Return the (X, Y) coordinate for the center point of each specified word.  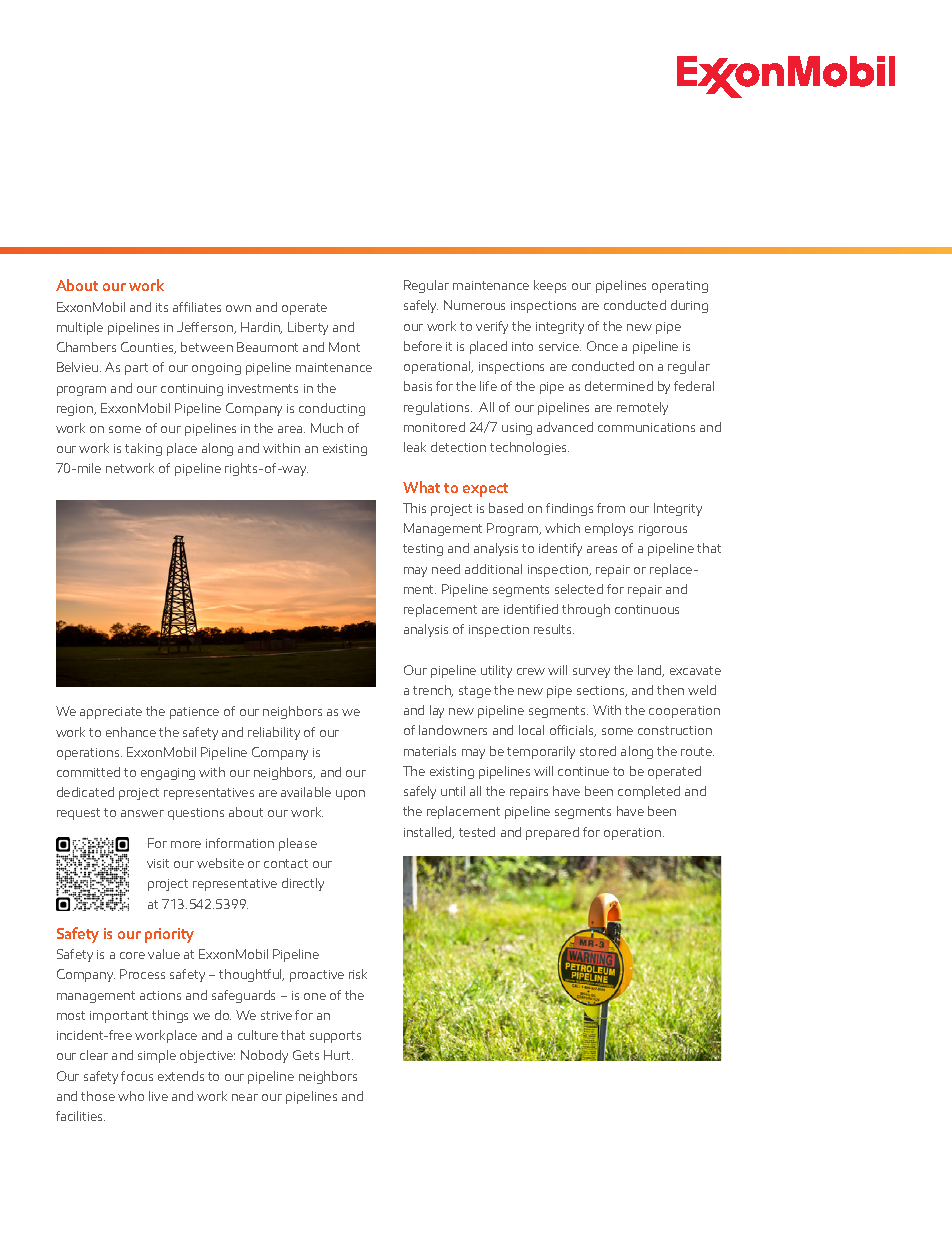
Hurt (338, 1055)
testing (423, 550)
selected (579, 589)
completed (649, 792)
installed (429, 833)
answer (142, 813)
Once (602, 346)
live (158, 1096)
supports (335, 1037)
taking (143, 449)
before (423, 346)
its (162, 307)
